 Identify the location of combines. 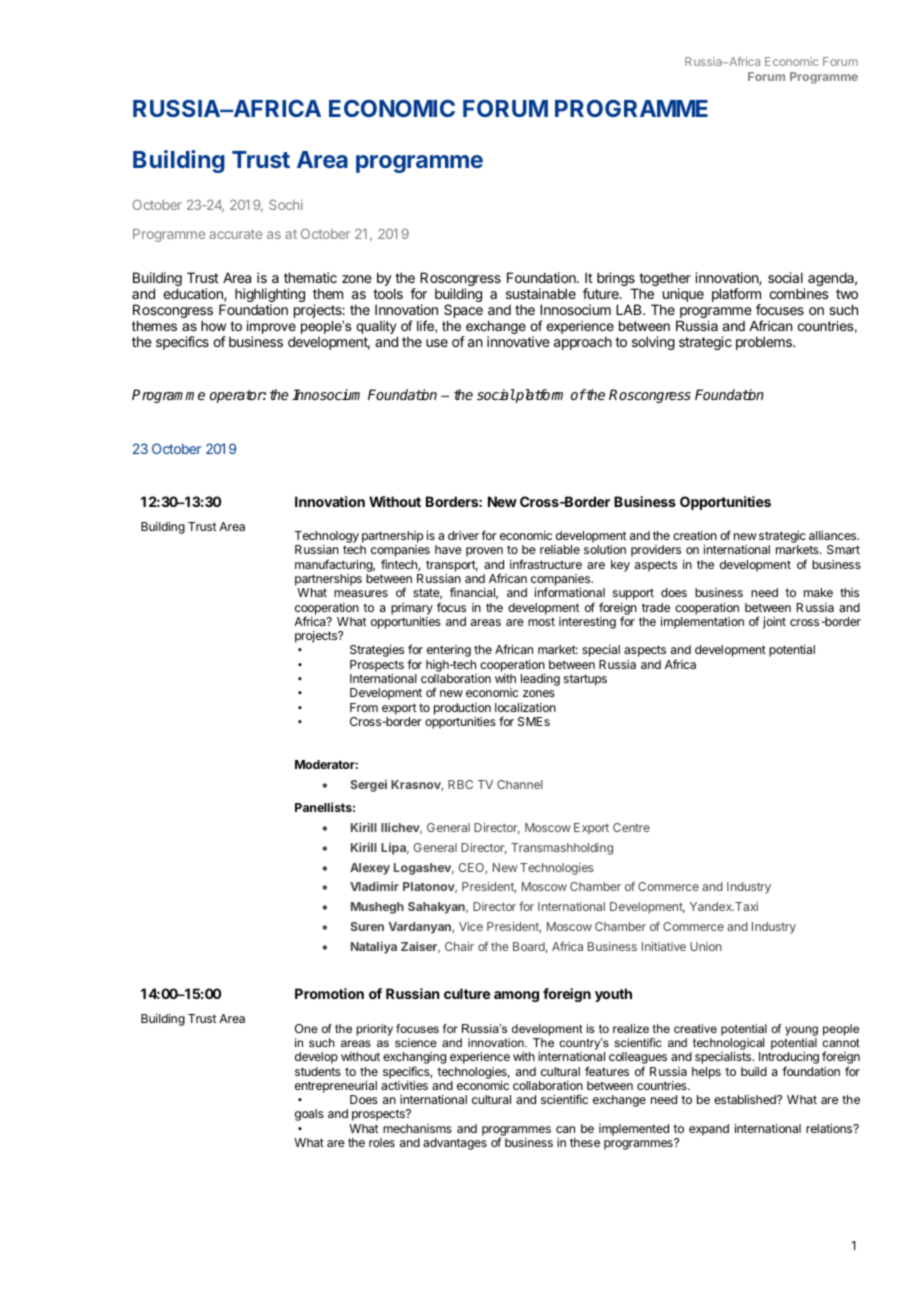
(799, 293).
